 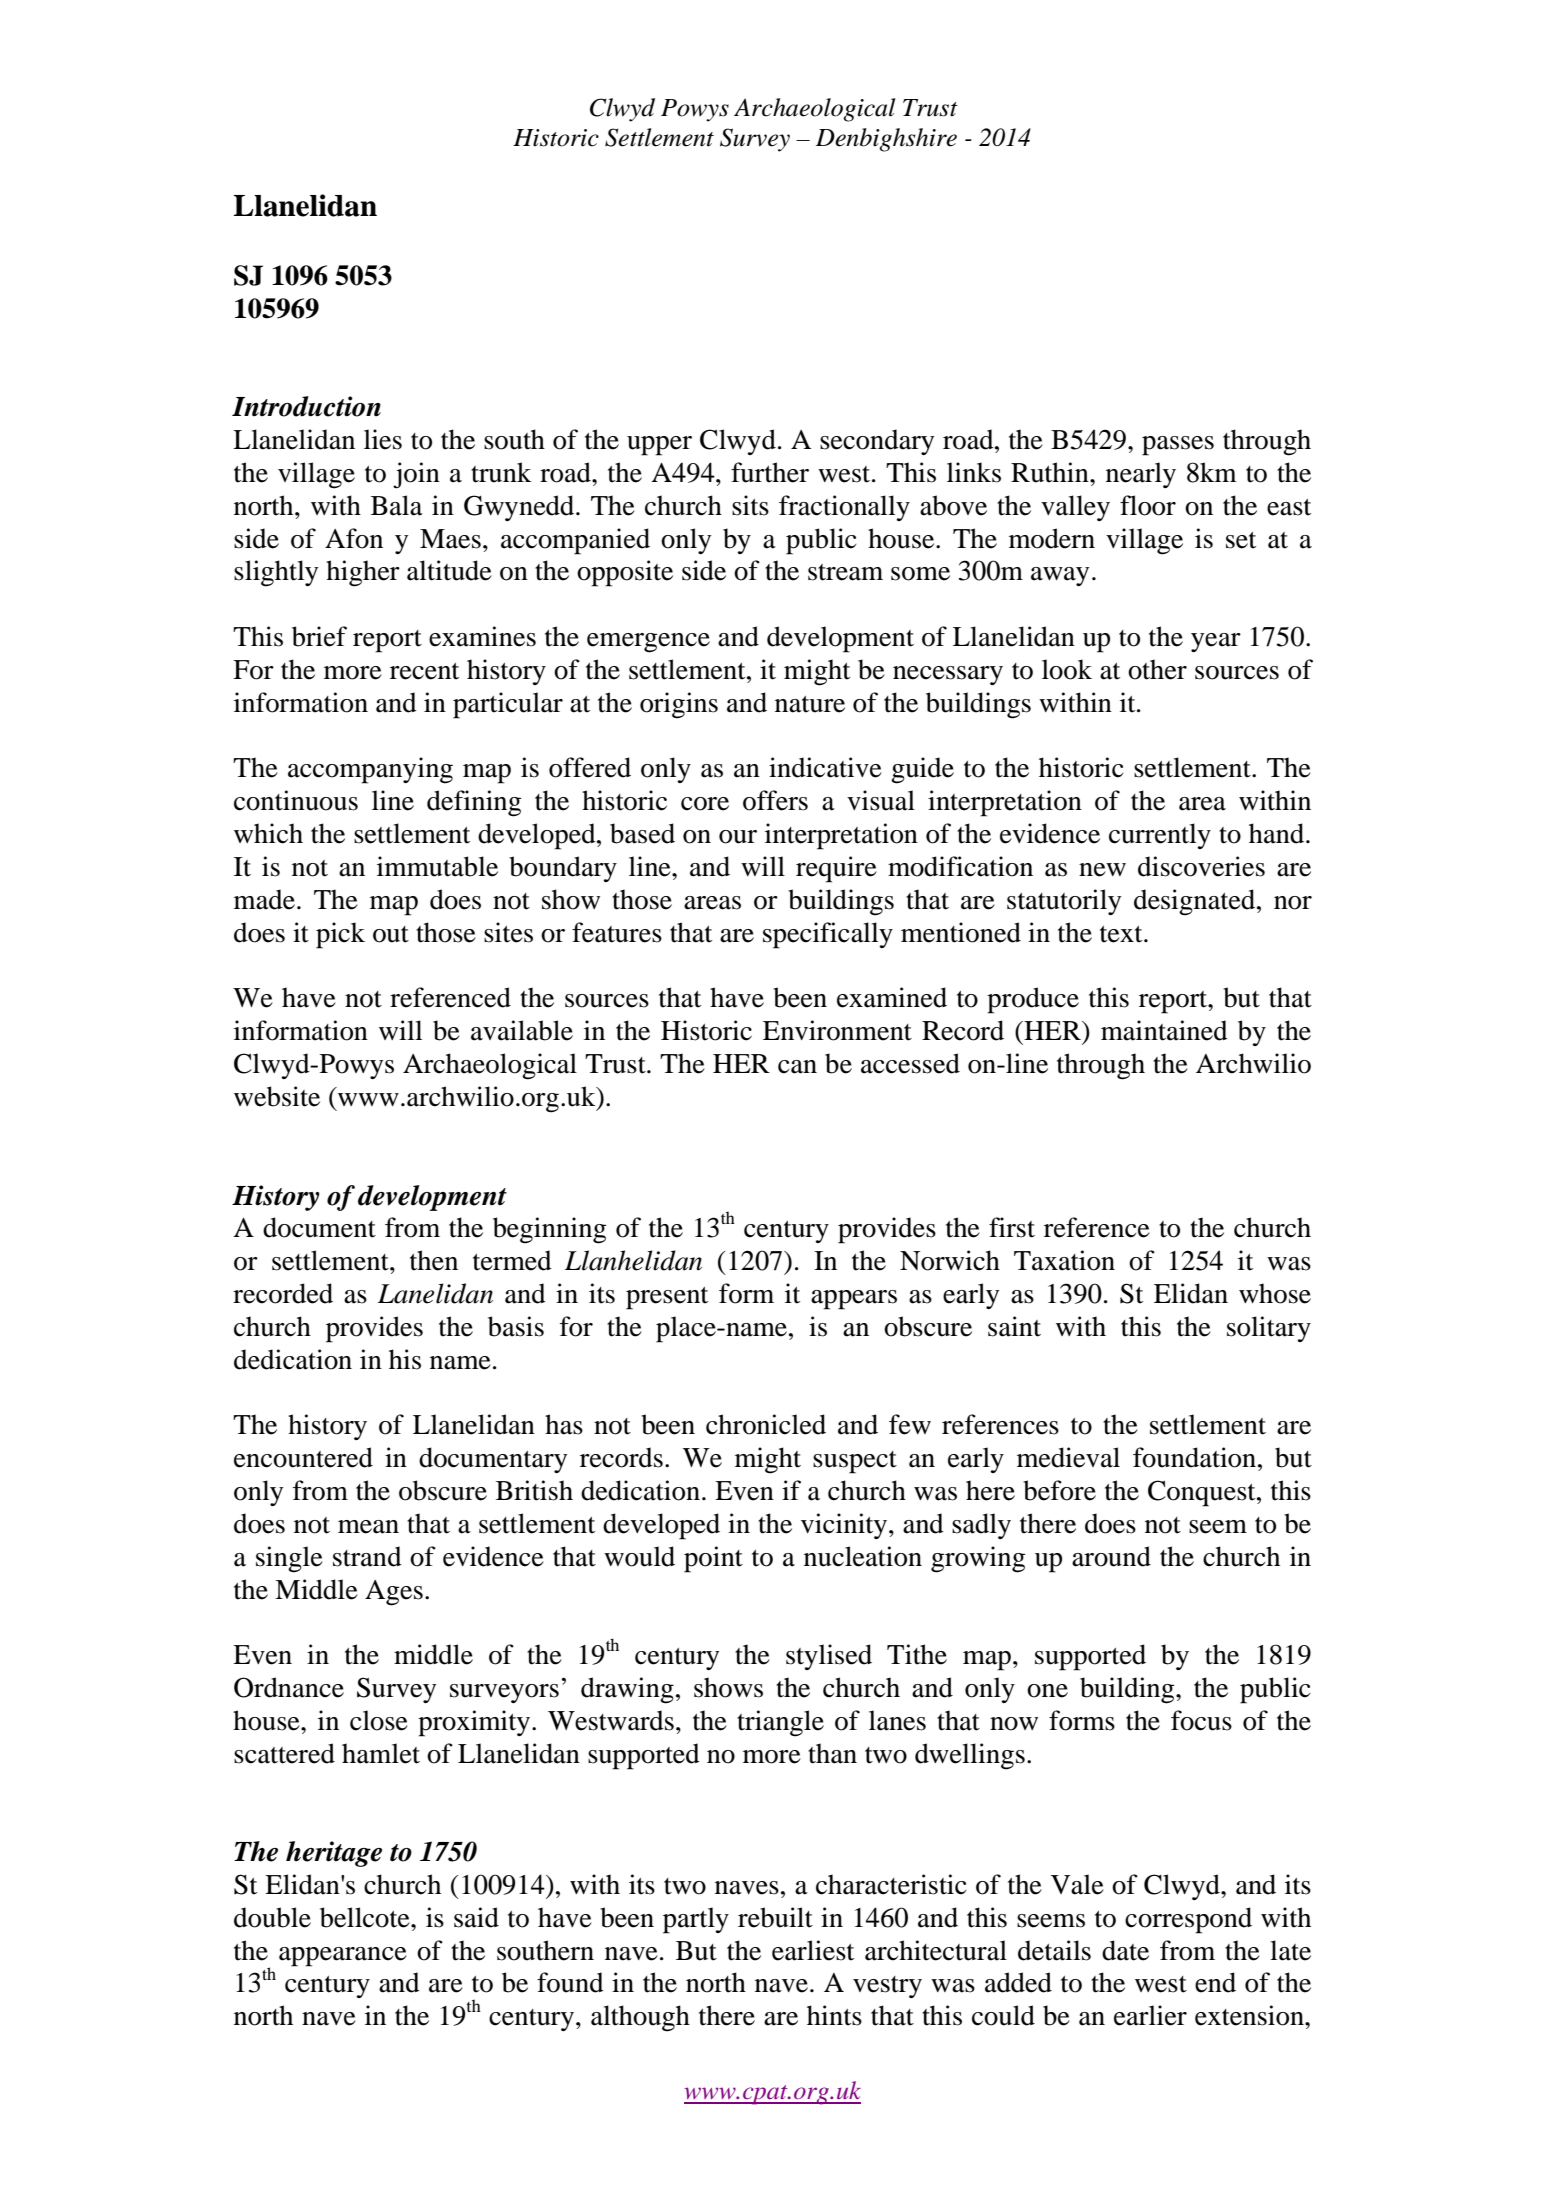 What do you see at coordinates (416, 475) in the page?
I see `join` at bounding box center [416, 475].
